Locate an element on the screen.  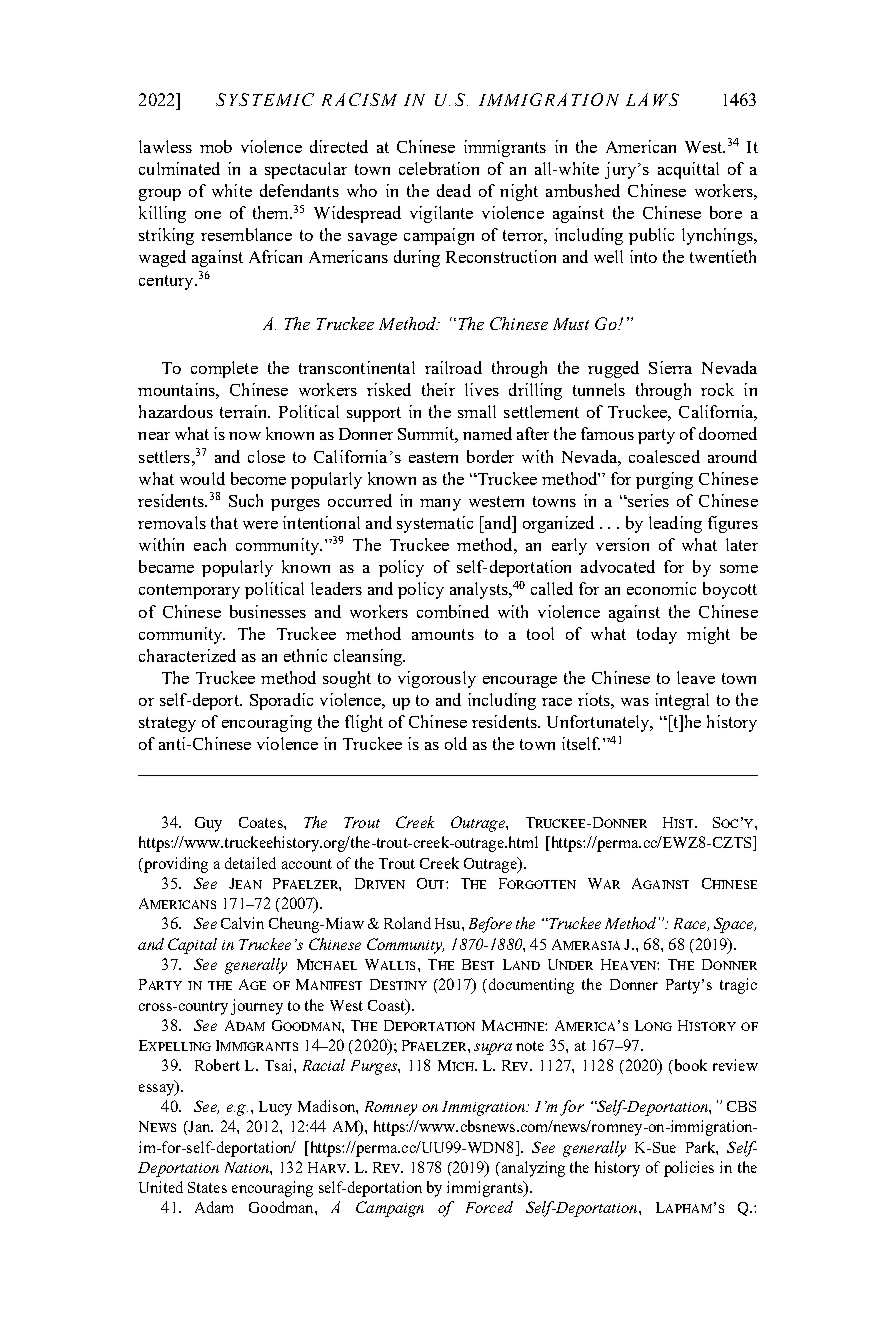
leading is located at coordinates (675, 524).
